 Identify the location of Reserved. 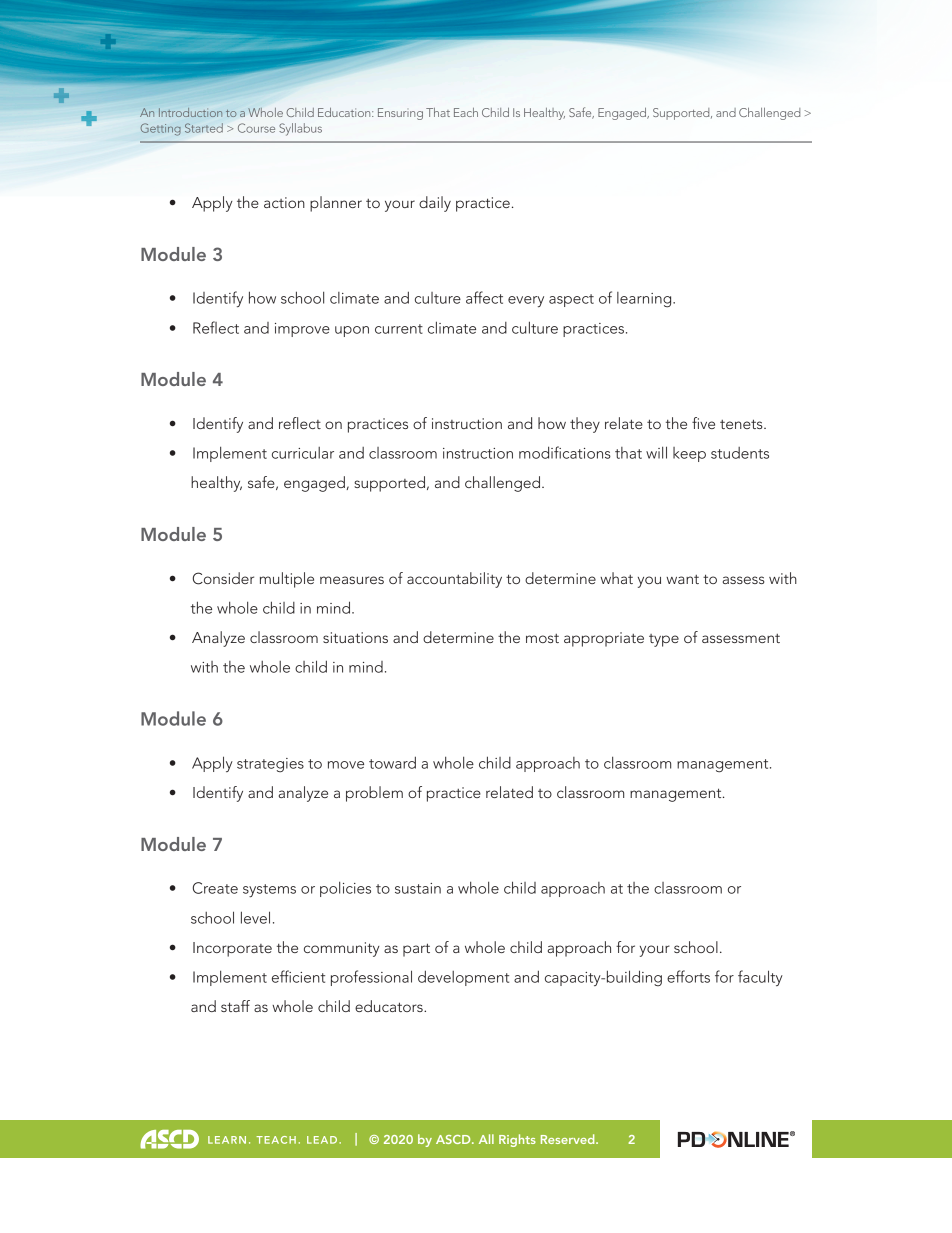
(569, 1139).
